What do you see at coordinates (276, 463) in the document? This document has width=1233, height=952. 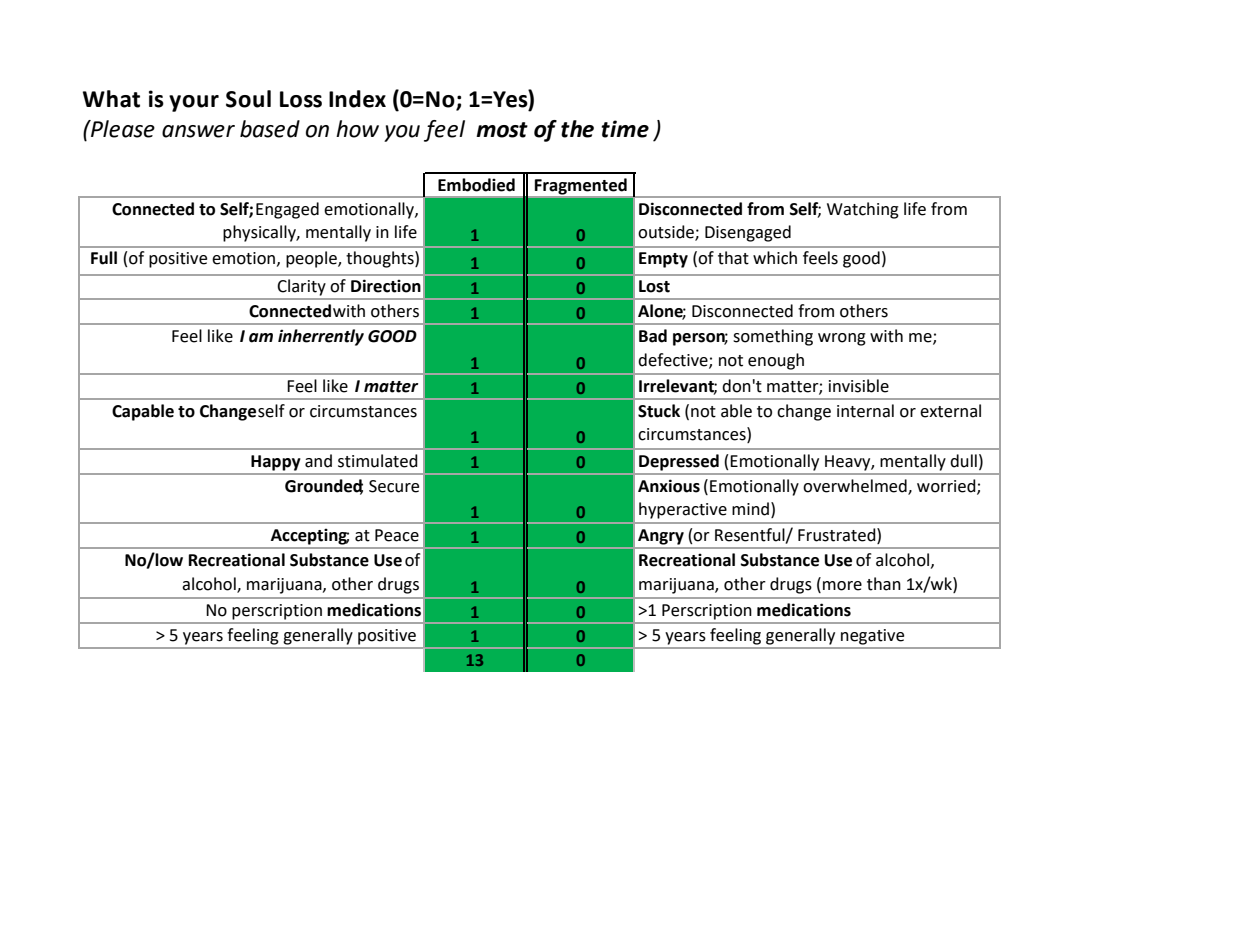 I see `Happy` at bounding box center [276, 463].
